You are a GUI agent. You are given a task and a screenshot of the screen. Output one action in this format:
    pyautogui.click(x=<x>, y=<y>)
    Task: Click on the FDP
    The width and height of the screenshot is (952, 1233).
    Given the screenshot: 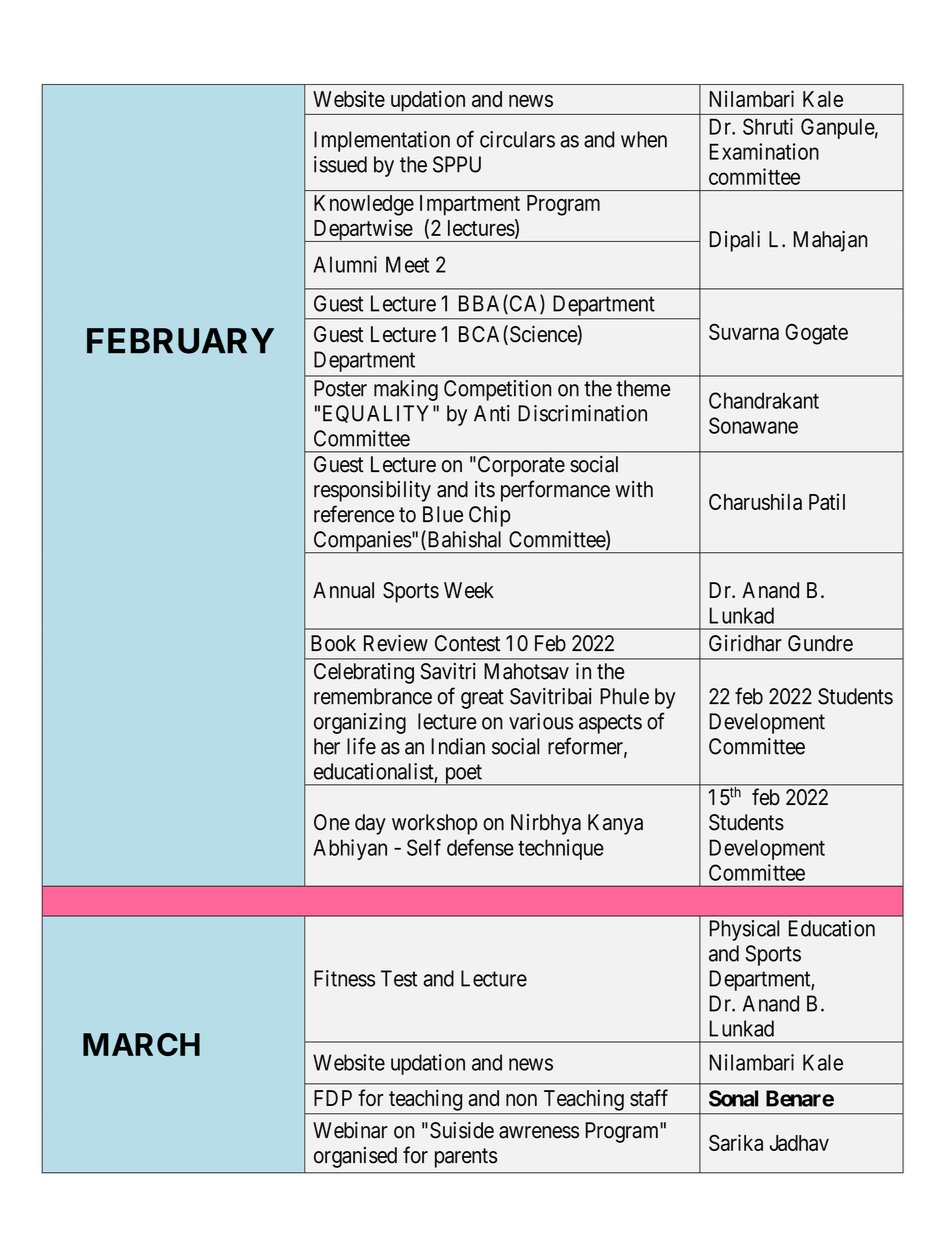 What is the action you would take?
    pyautogui.click(x=333, y=1098)
